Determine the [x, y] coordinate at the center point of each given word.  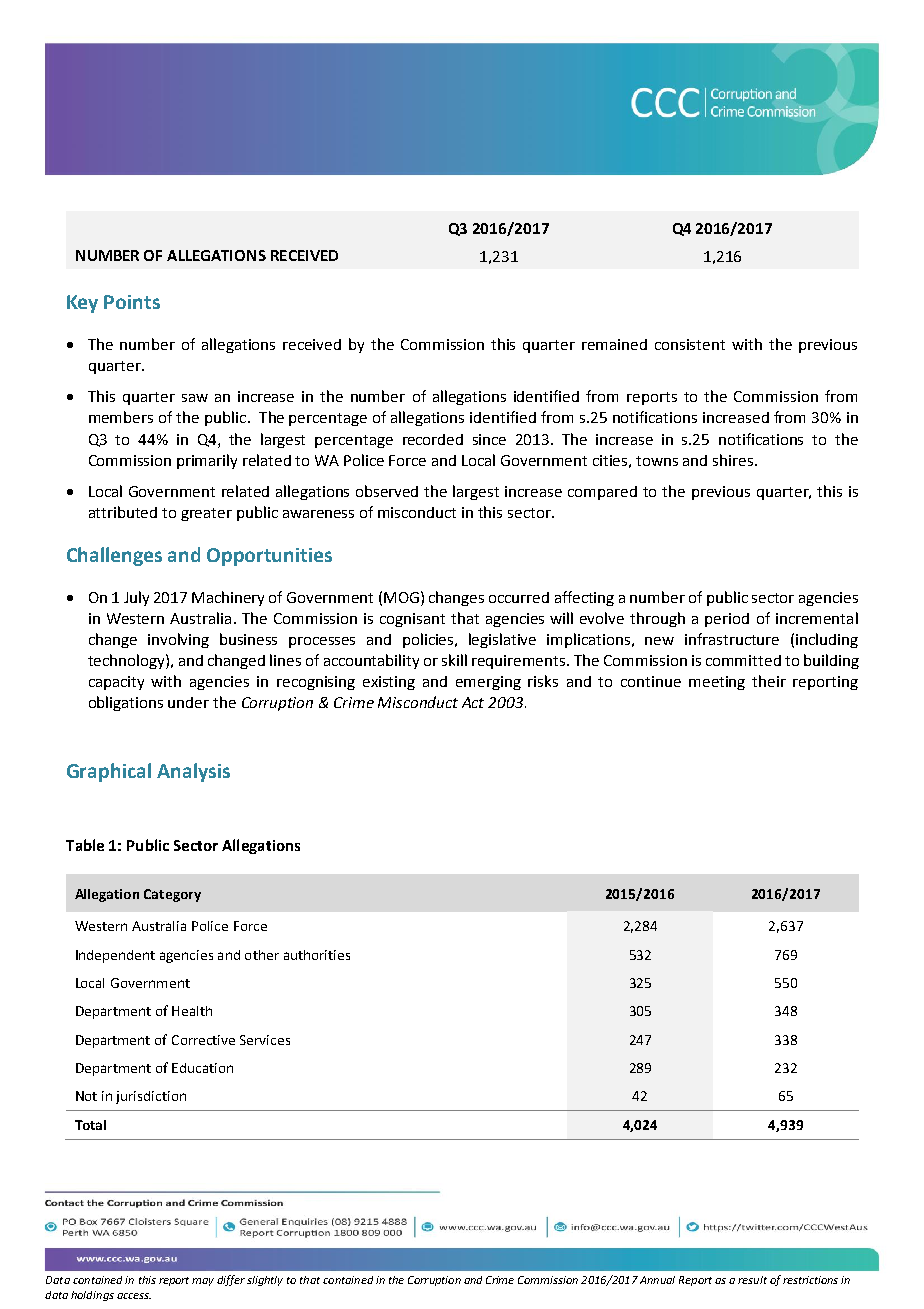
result [752, 1280]
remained [614, 344]
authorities [317, 955]
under [188, 702]
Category [172, 895]
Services [265, 1040]
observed [387, 491]
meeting [717, 683]
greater [206, 514]
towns [657, 461]
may [203, 1282]
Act [473, 702]
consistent [690, 344]
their [769, 681]
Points [132, 302]
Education [202, 1068]
